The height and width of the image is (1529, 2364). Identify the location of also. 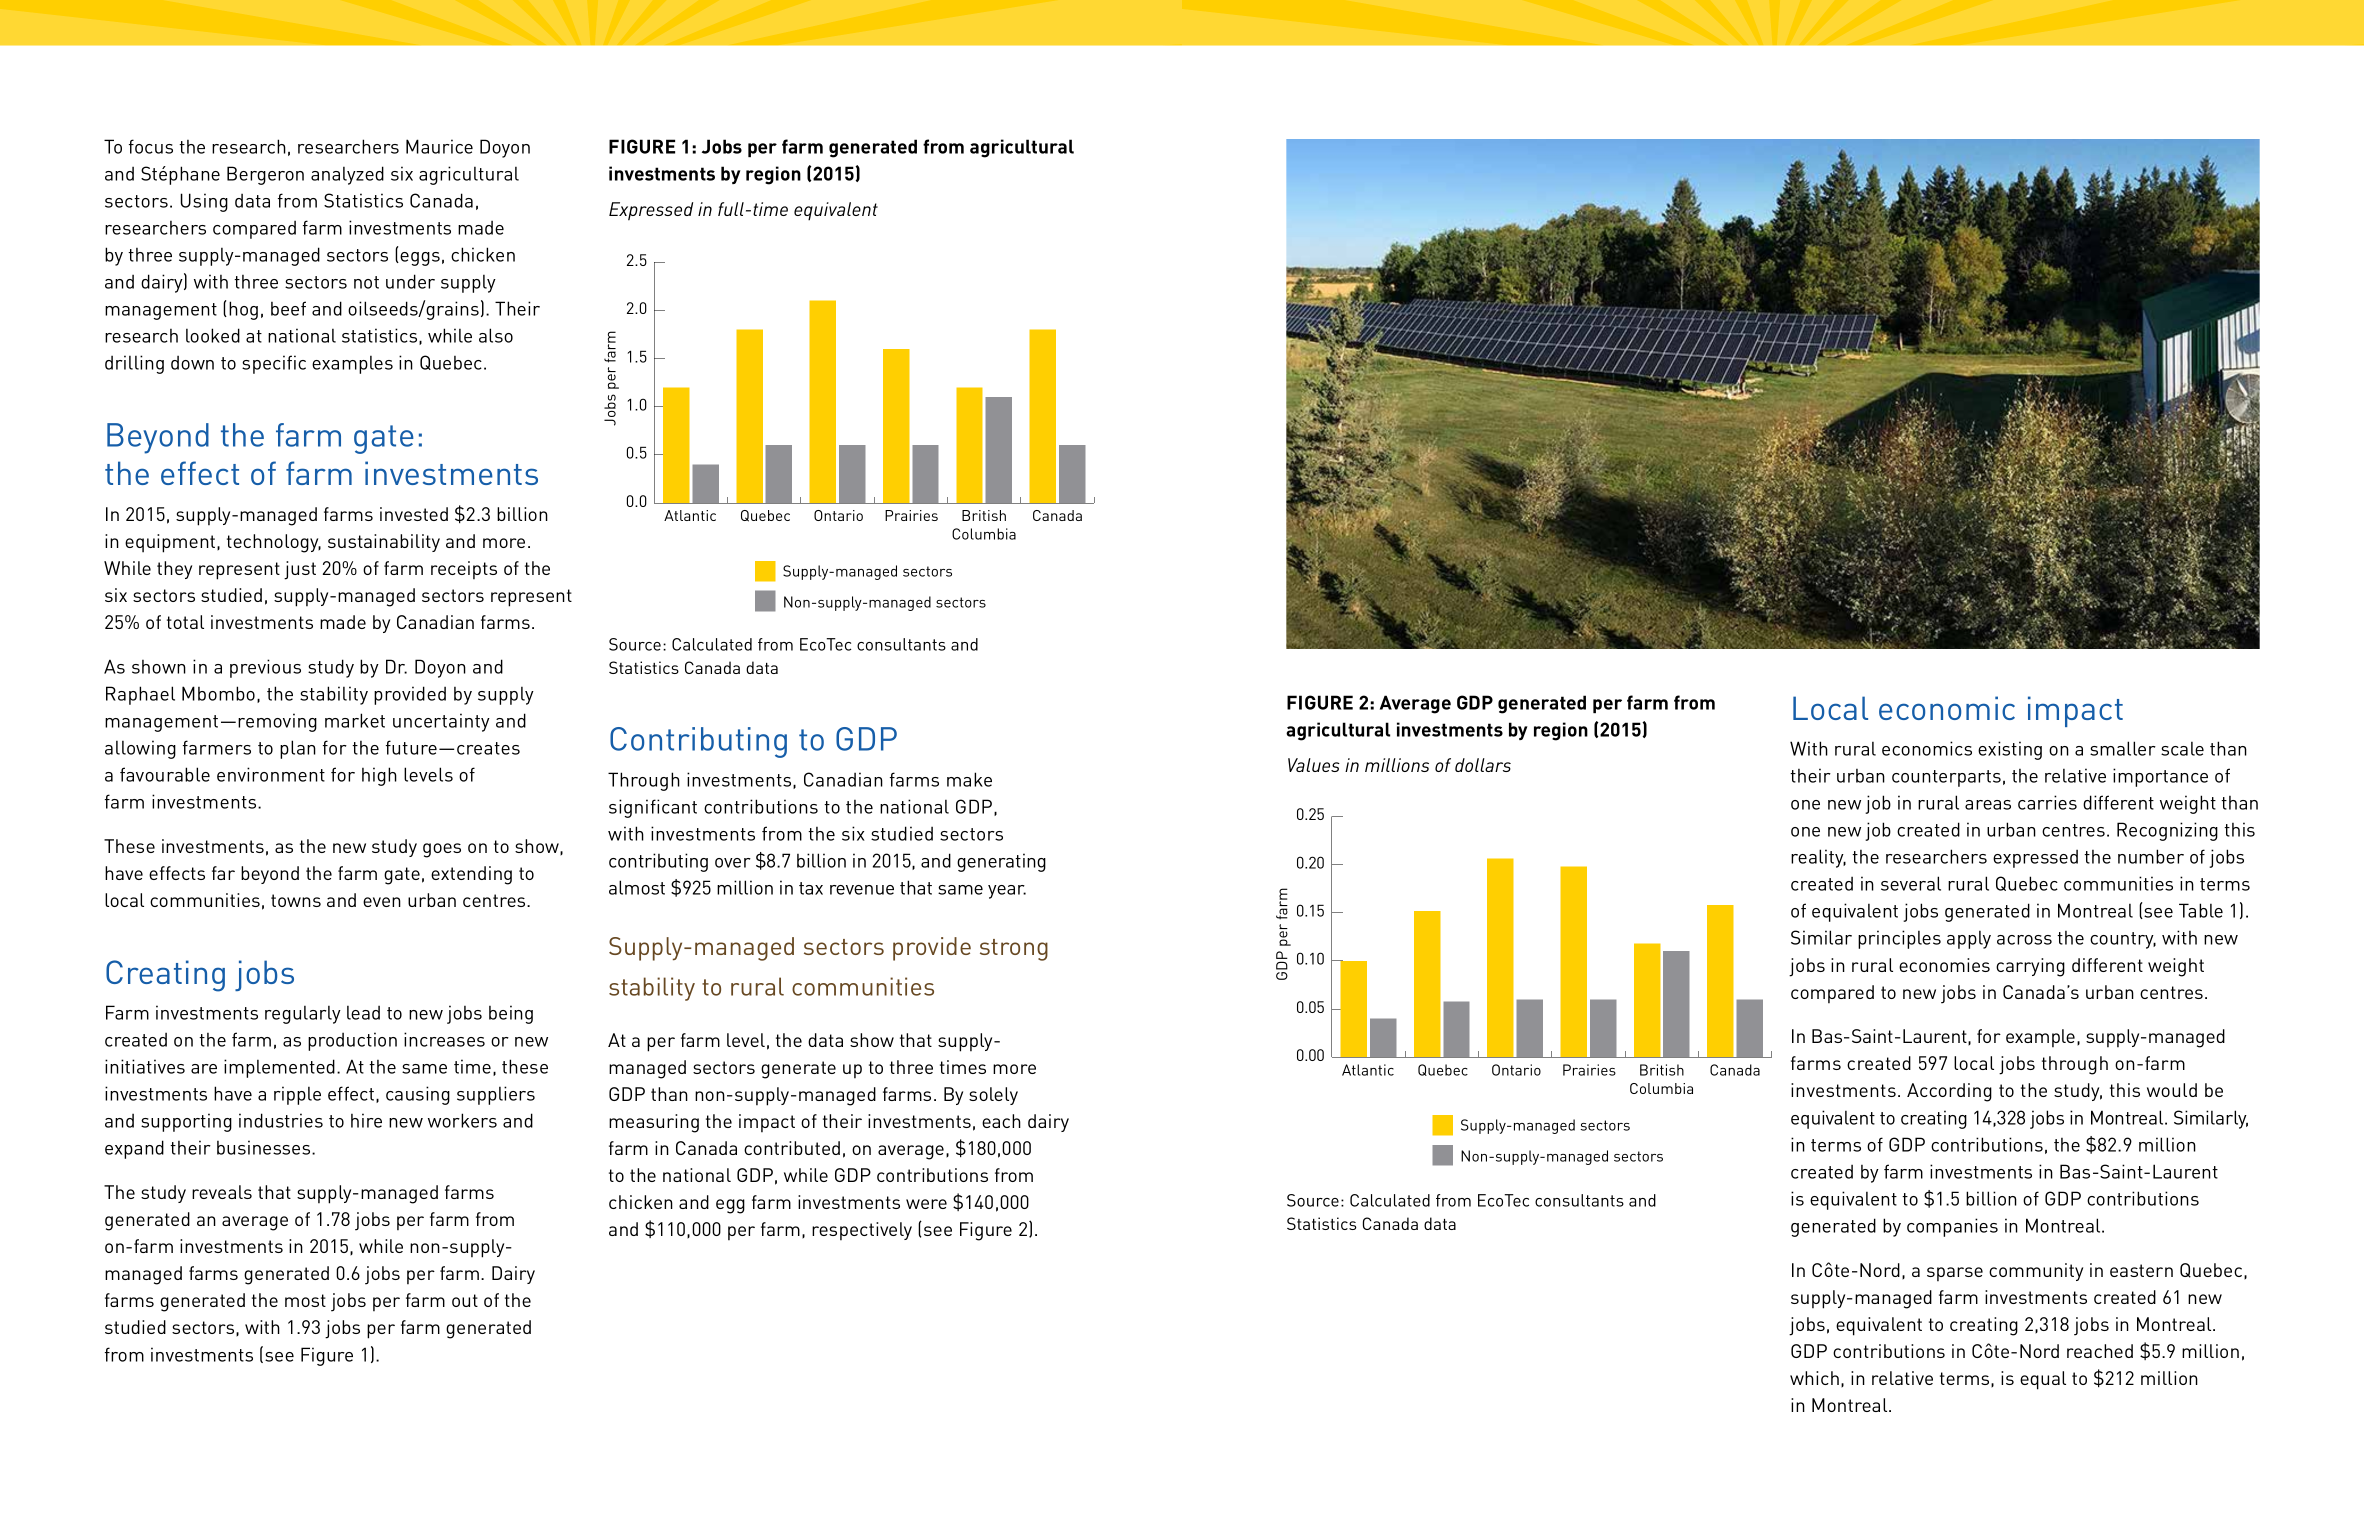
(496, 335).
